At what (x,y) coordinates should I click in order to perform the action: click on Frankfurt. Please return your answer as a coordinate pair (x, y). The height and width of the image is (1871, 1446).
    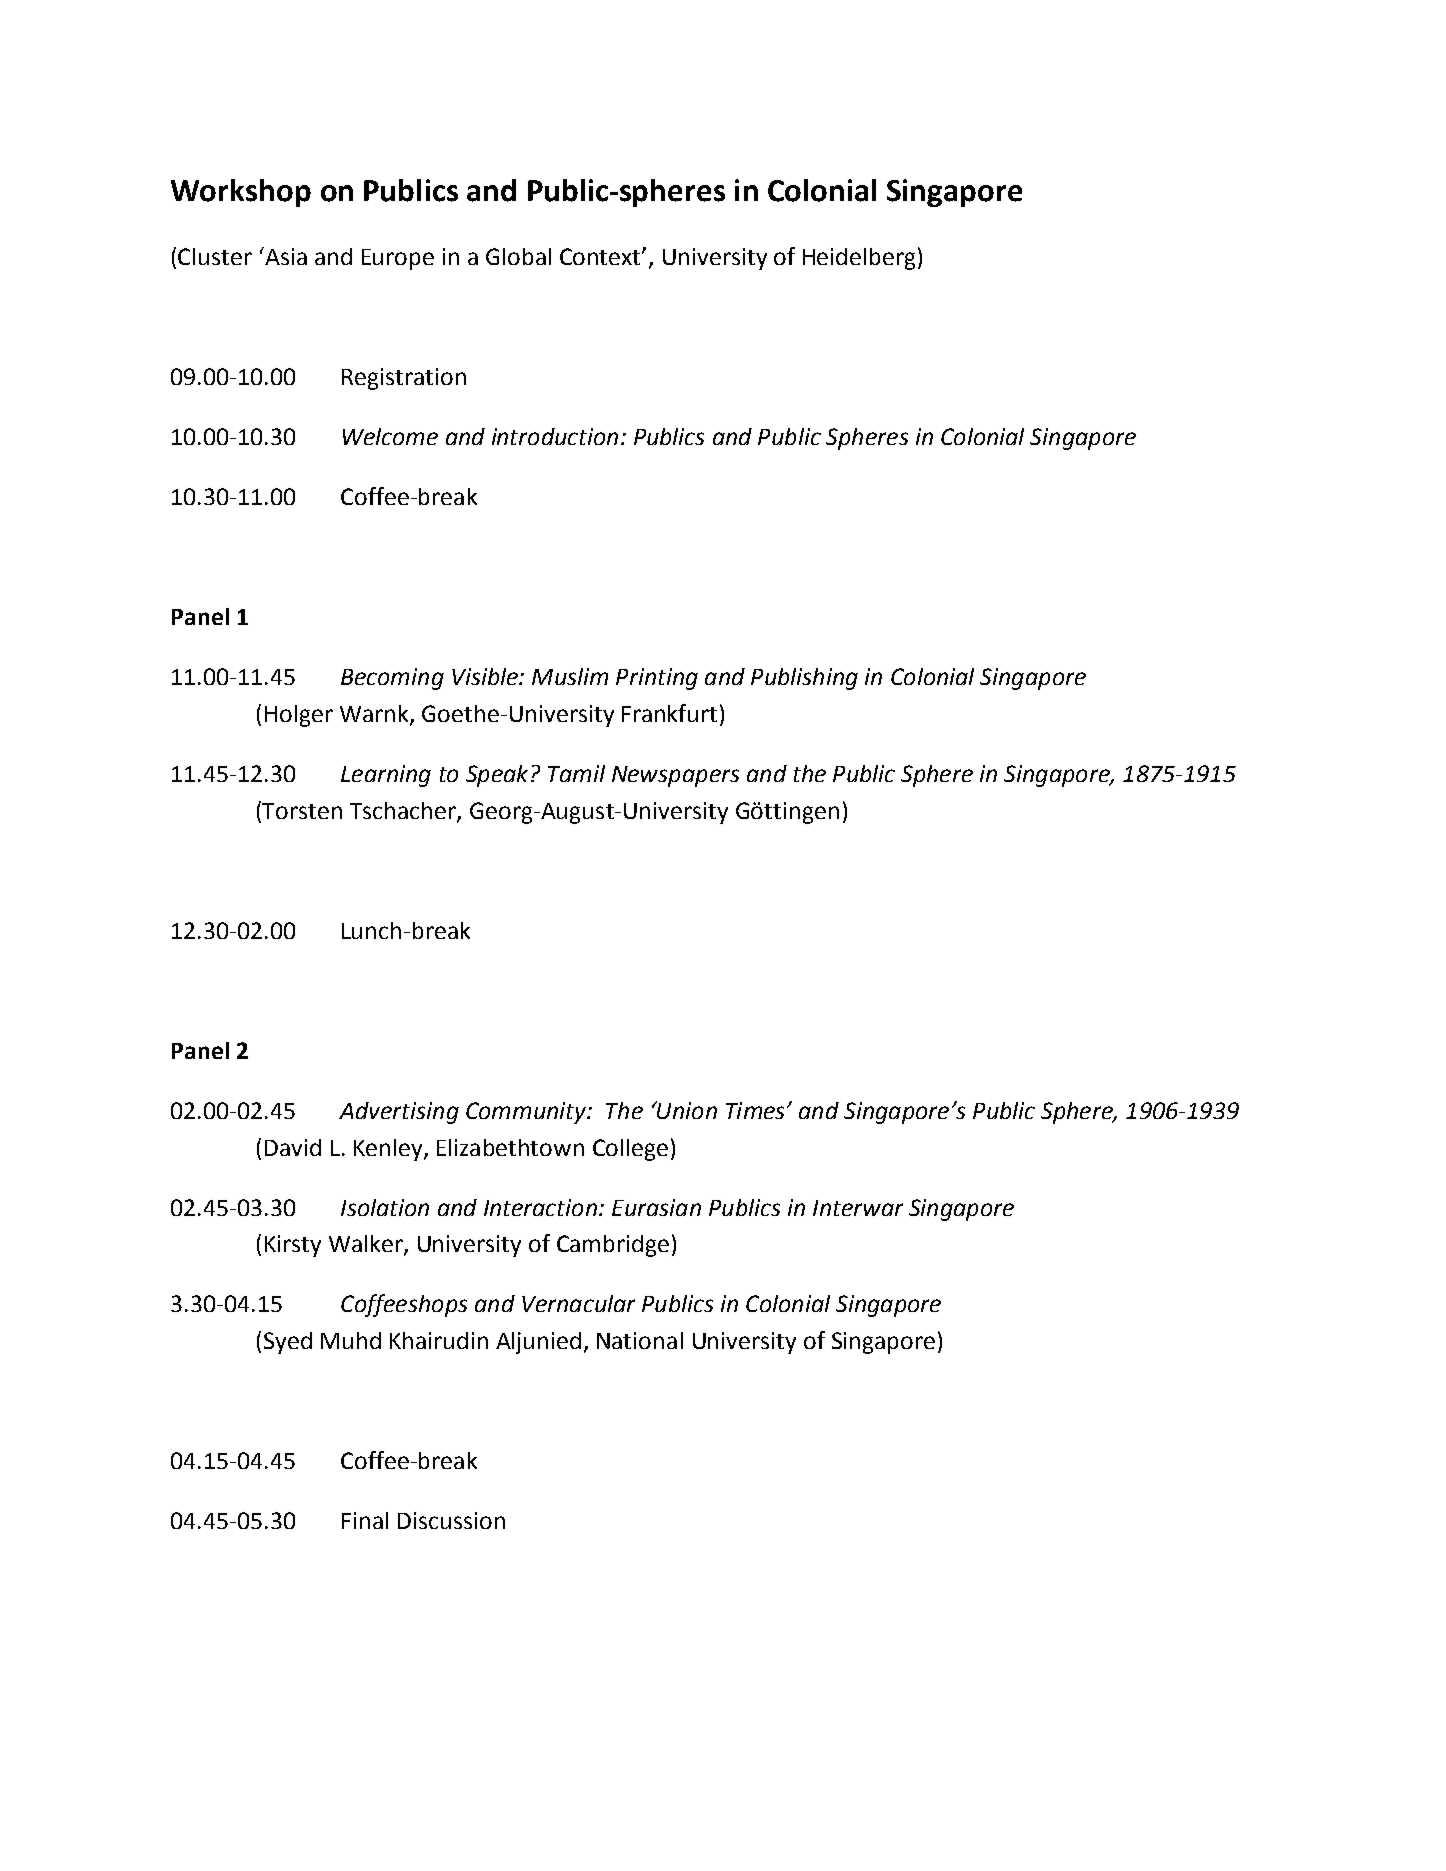
    Looking at the image, I should click on (669, 713).
